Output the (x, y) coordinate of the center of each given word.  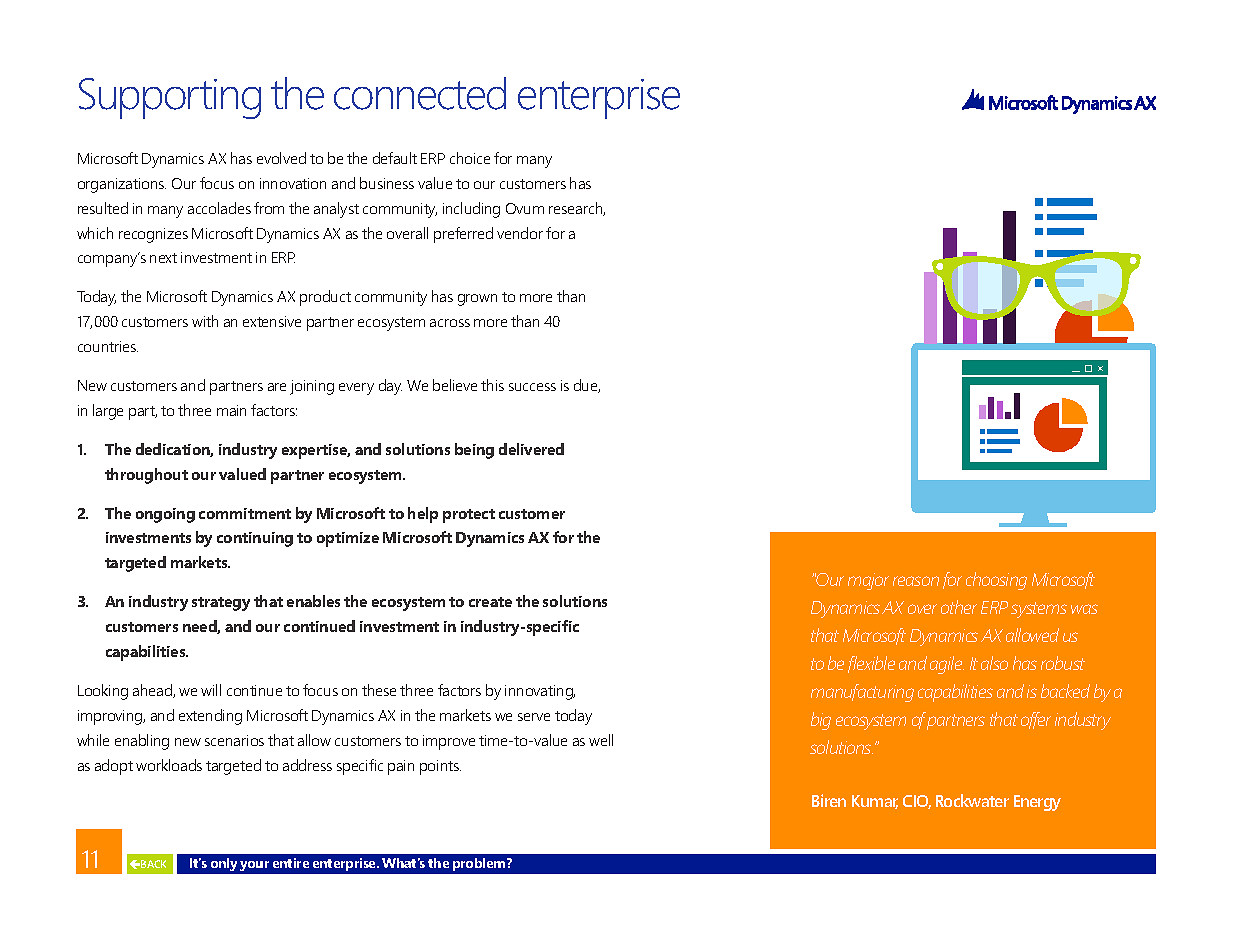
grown (477, 300)
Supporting (170, 98)
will (211, 690)
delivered (531, 449)
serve (534, 717)
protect (469, 516)
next (163, 258)
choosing (996, 581)
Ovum (525, 208)
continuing (255, 539)
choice (470, 158)
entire (291, 863)
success (532, 387)
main (231, 410)
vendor (520, 233)
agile (947, 665)
